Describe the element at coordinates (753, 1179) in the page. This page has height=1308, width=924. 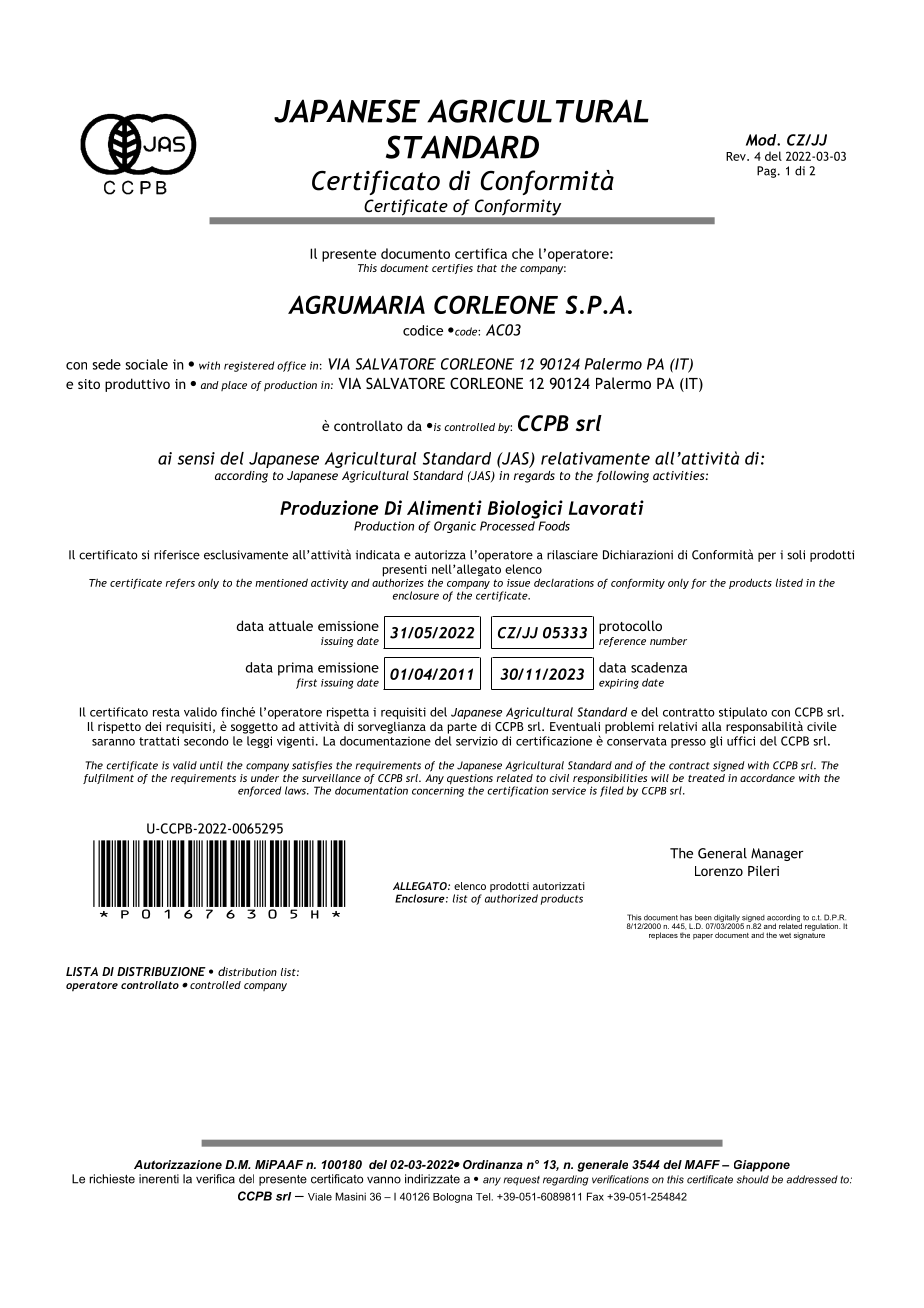
I see `should` at that location.
